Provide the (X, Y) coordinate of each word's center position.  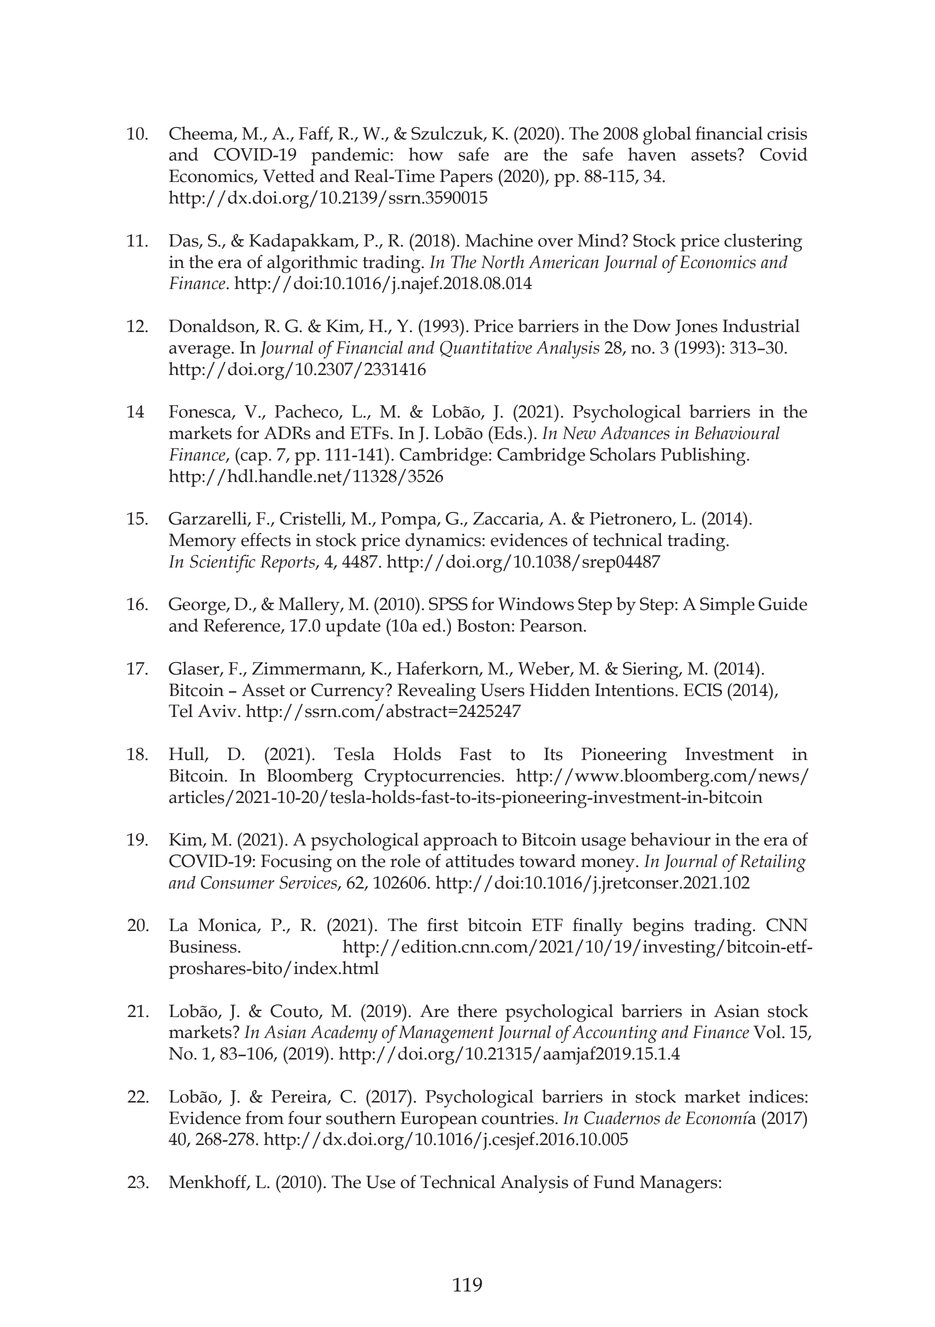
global (667, 135)
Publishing (704, 456)
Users (503, 690)
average (201, 352)
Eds (508, 433)
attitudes (480, 861)
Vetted (289, 176)
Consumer (237, 882)
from (264, 1118)
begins (658, 927)
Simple (727, 606)
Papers (466, 178)
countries (519, 1118)
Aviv (218, 710)
